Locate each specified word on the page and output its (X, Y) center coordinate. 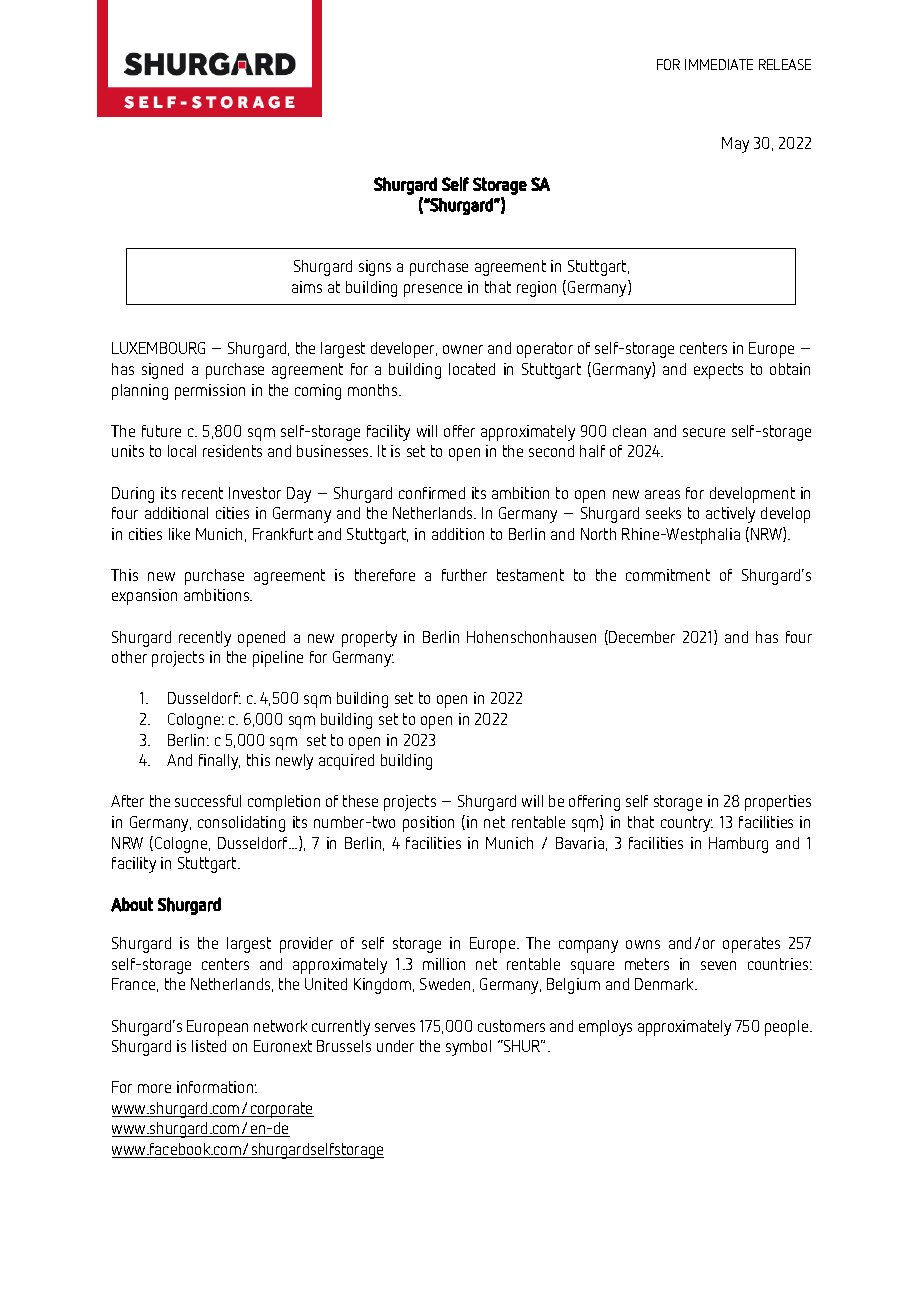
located (472, 369)
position (428, 824)
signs (375, 268)
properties (778, 803)
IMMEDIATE (719, 64)
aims (307, 287)
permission (210, 392)
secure (704, 432)
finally (219, 762)
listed (209, 1046)
